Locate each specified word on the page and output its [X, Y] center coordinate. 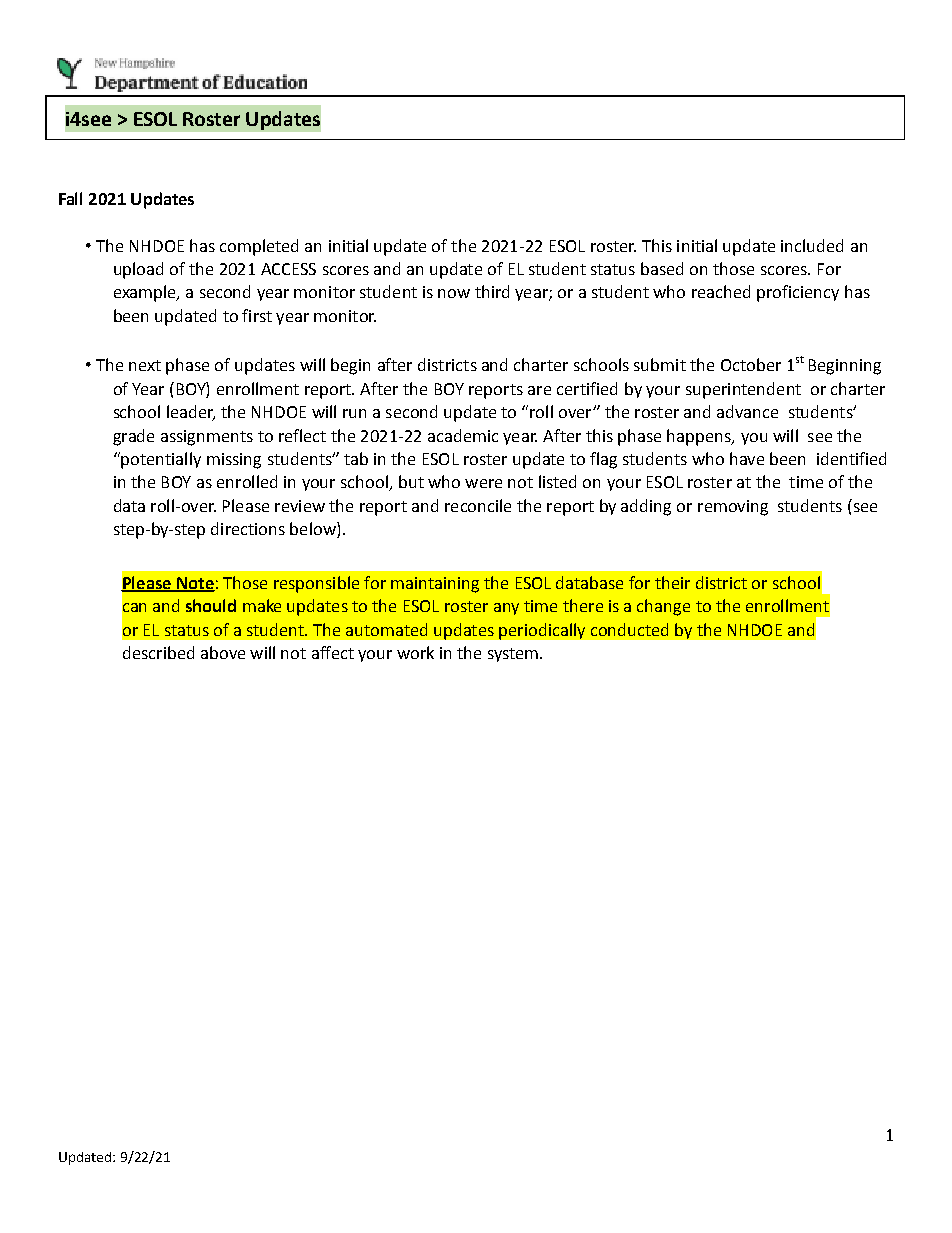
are [539, 390]
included [812, 245]
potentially [160, 460]
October [751, 364]
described [158, 652]
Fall [70, 198]
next [145, 365]
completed [259, 247]
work [415, 652]
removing [733, 508]
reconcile [478, 505]
